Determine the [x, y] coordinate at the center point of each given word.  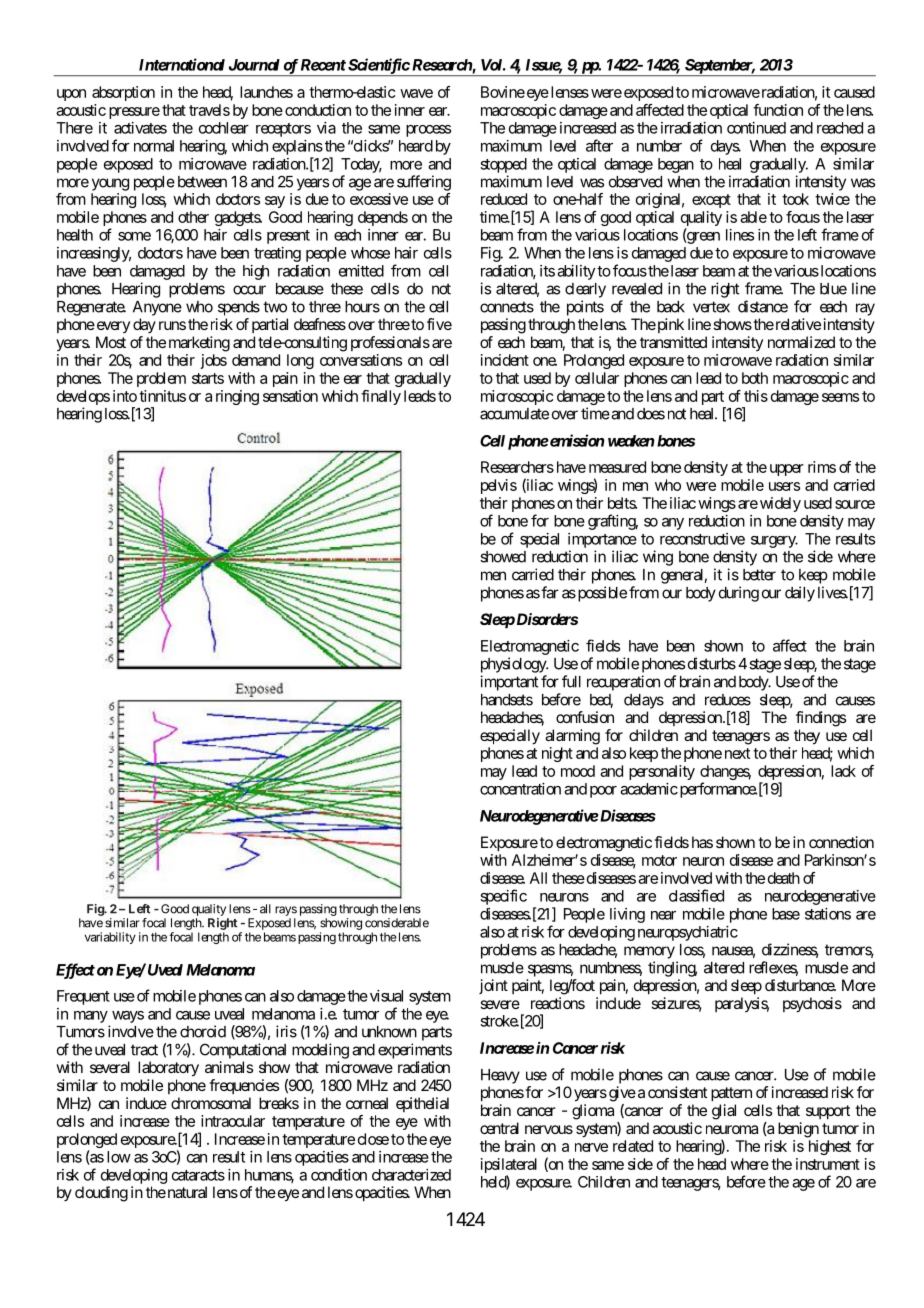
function [778, 110]
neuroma [732, 1129]
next [737, 753]
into [125, 396]
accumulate [514, 414]
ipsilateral [509, 1167]
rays [286, 911]
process [428, 131]
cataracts [198, 1175]
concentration [520, 789]
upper [787, 470]
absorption [123, 93]
